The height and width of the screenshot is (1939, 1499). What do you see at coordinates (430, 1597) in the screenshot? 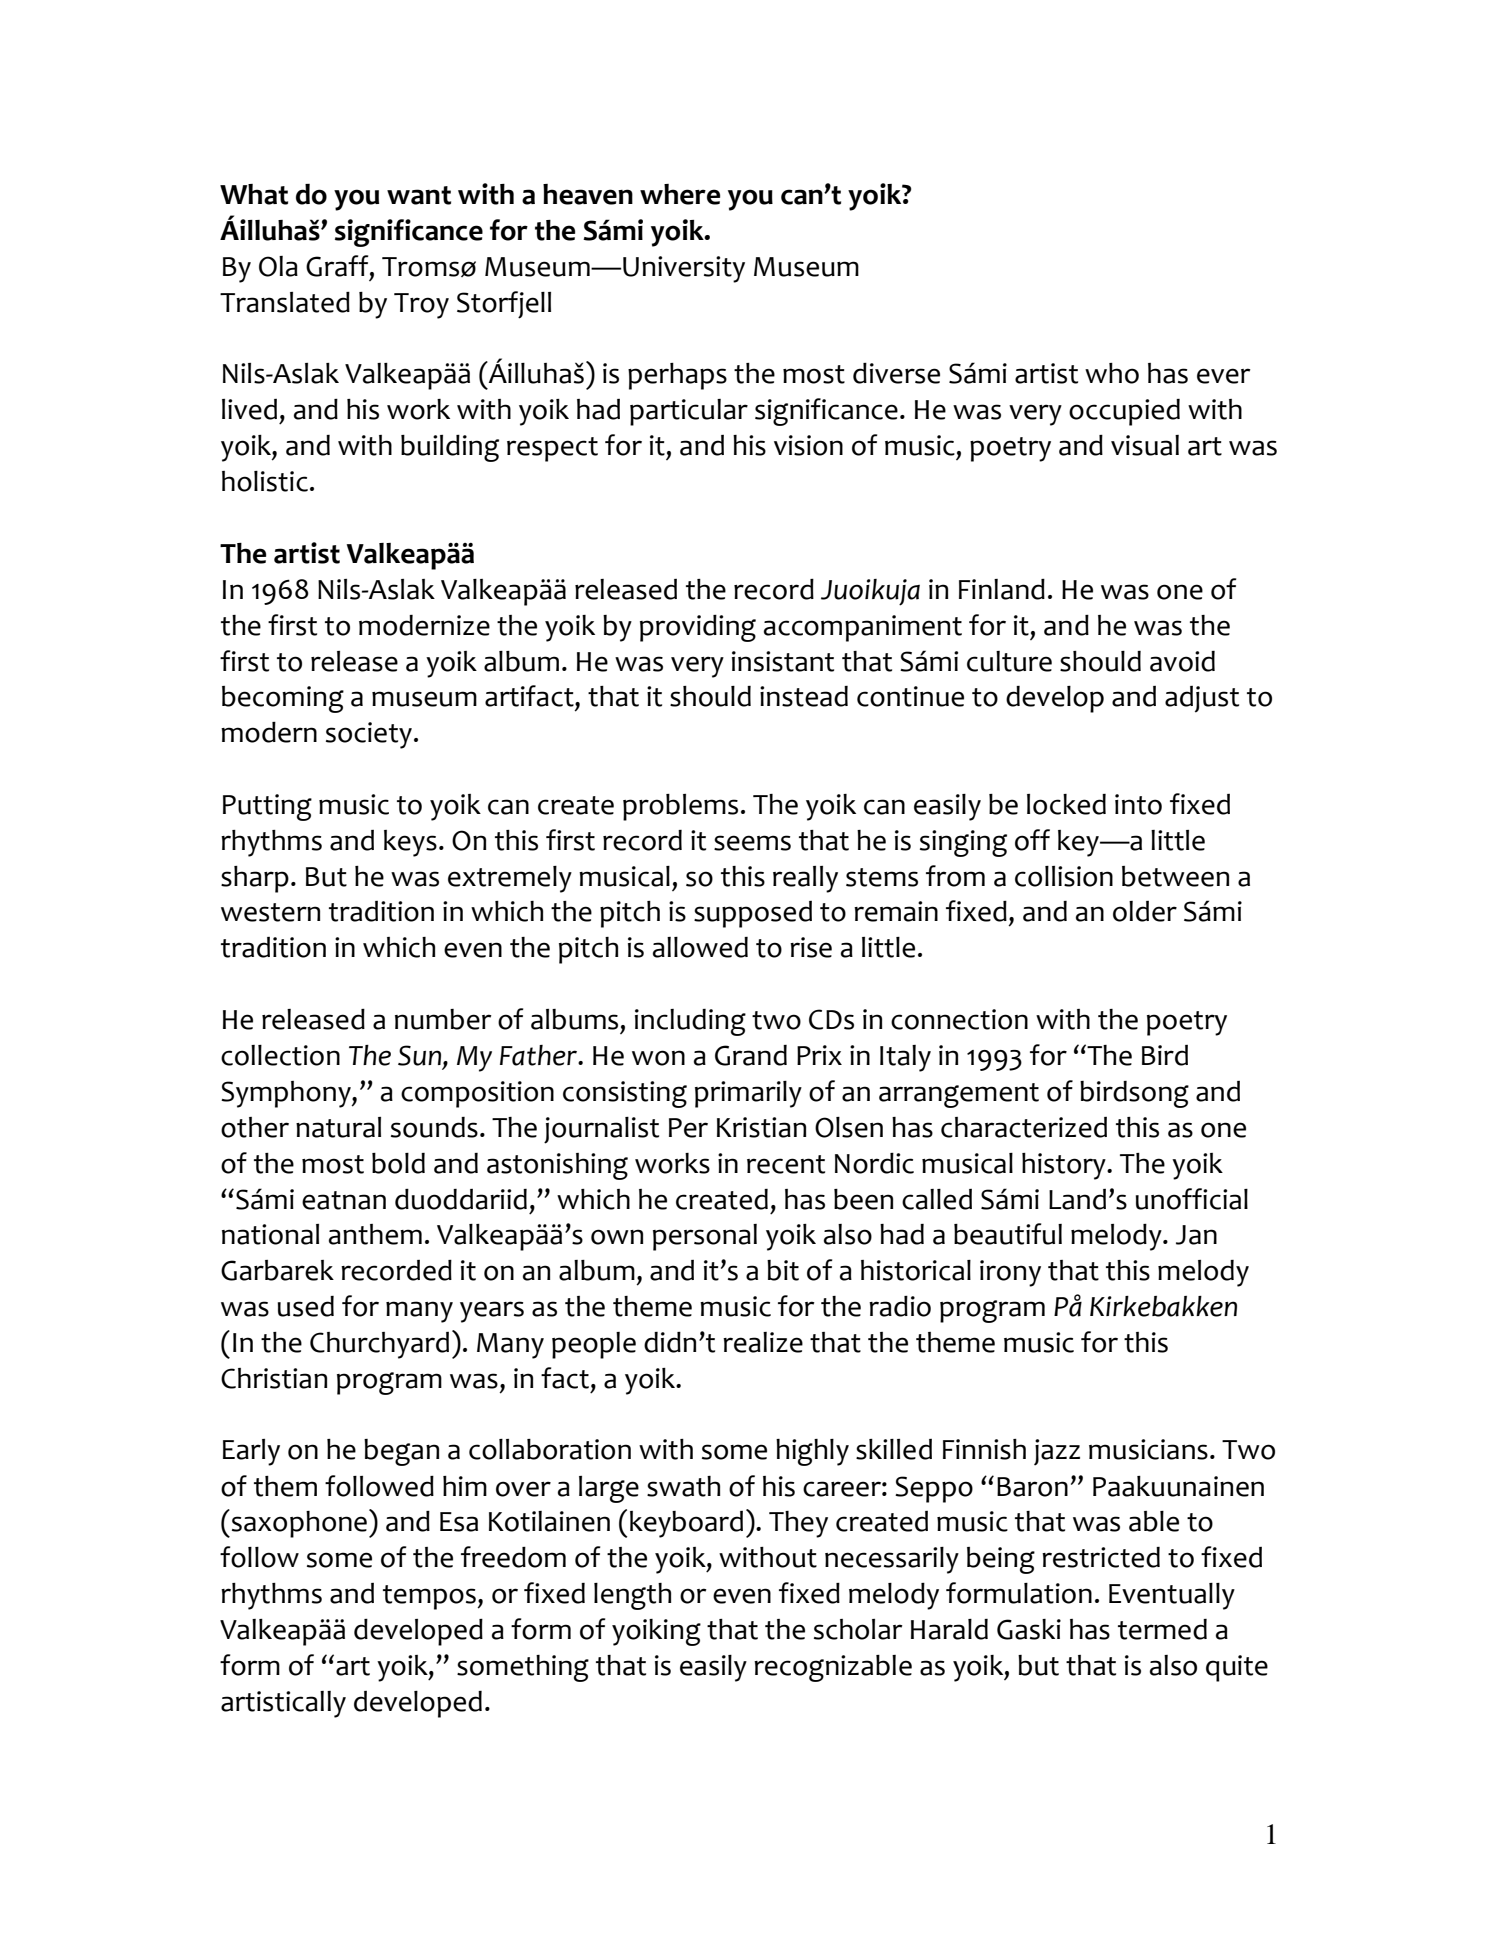
I see `tempos` at bounding box center [430, 1597].
